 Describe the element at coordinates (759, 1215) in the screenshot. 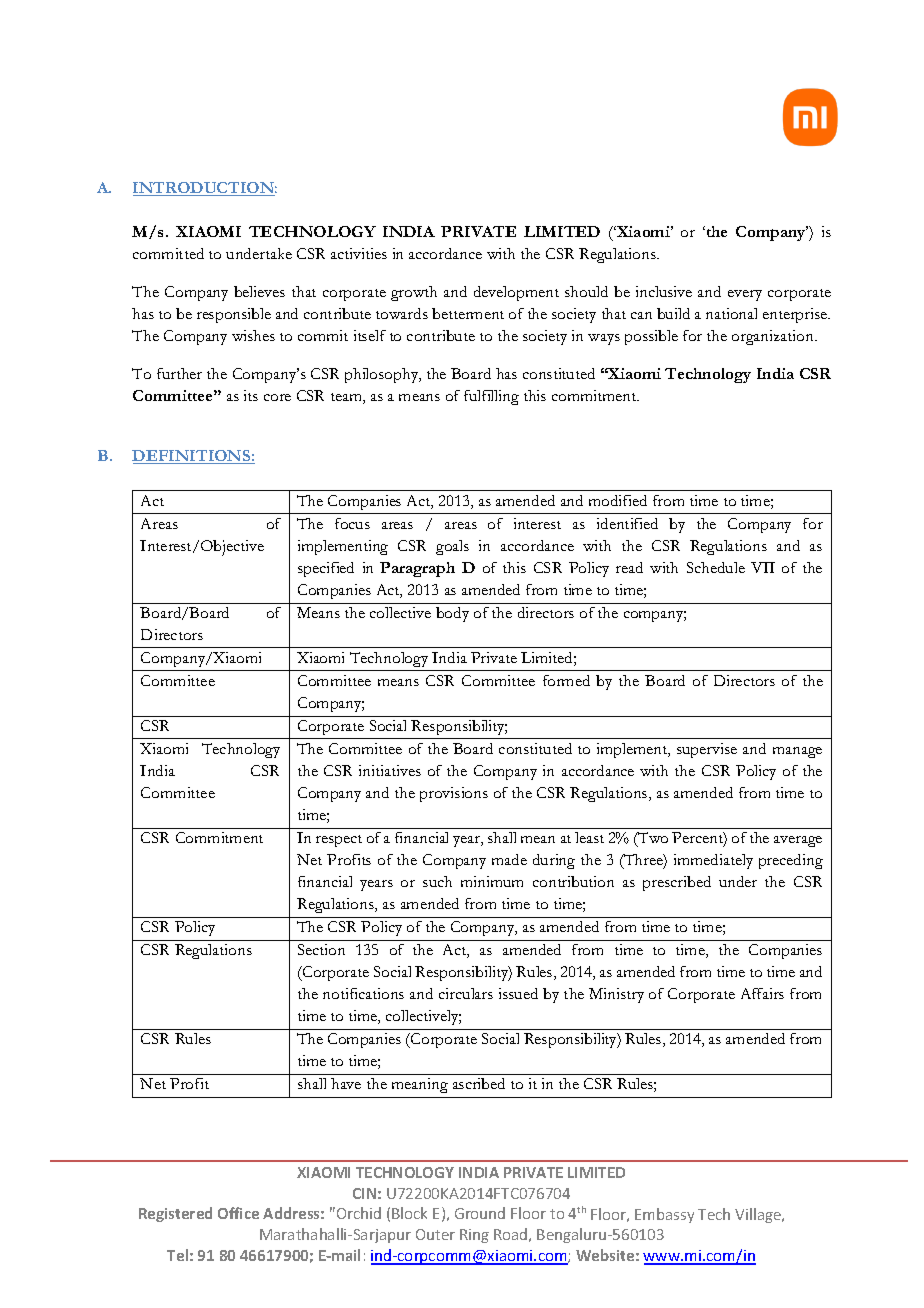

I see `Village` at that location.
